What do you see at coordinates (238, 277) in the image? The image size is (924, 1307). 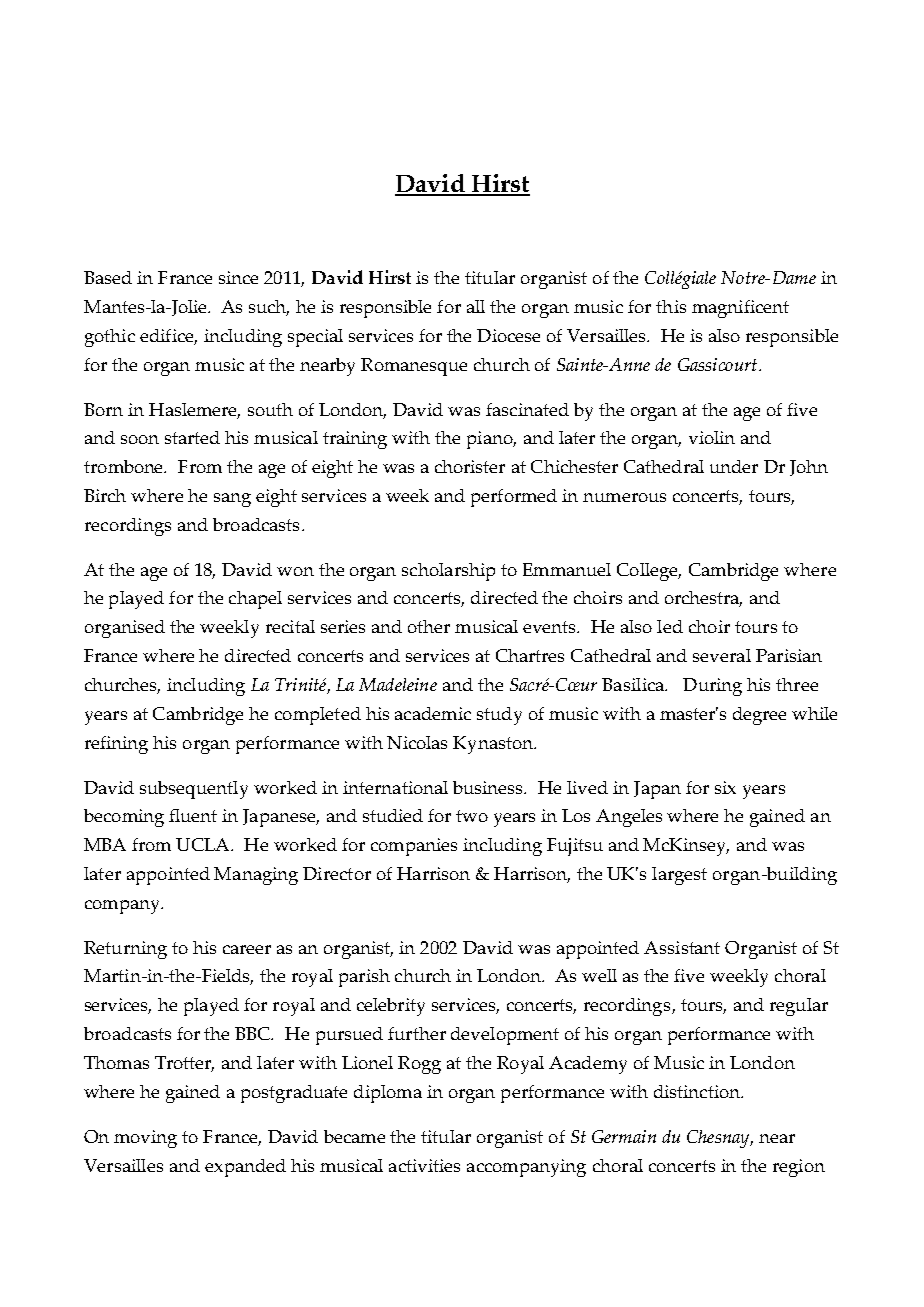 I see `since` at bounding box center [238, 277].
